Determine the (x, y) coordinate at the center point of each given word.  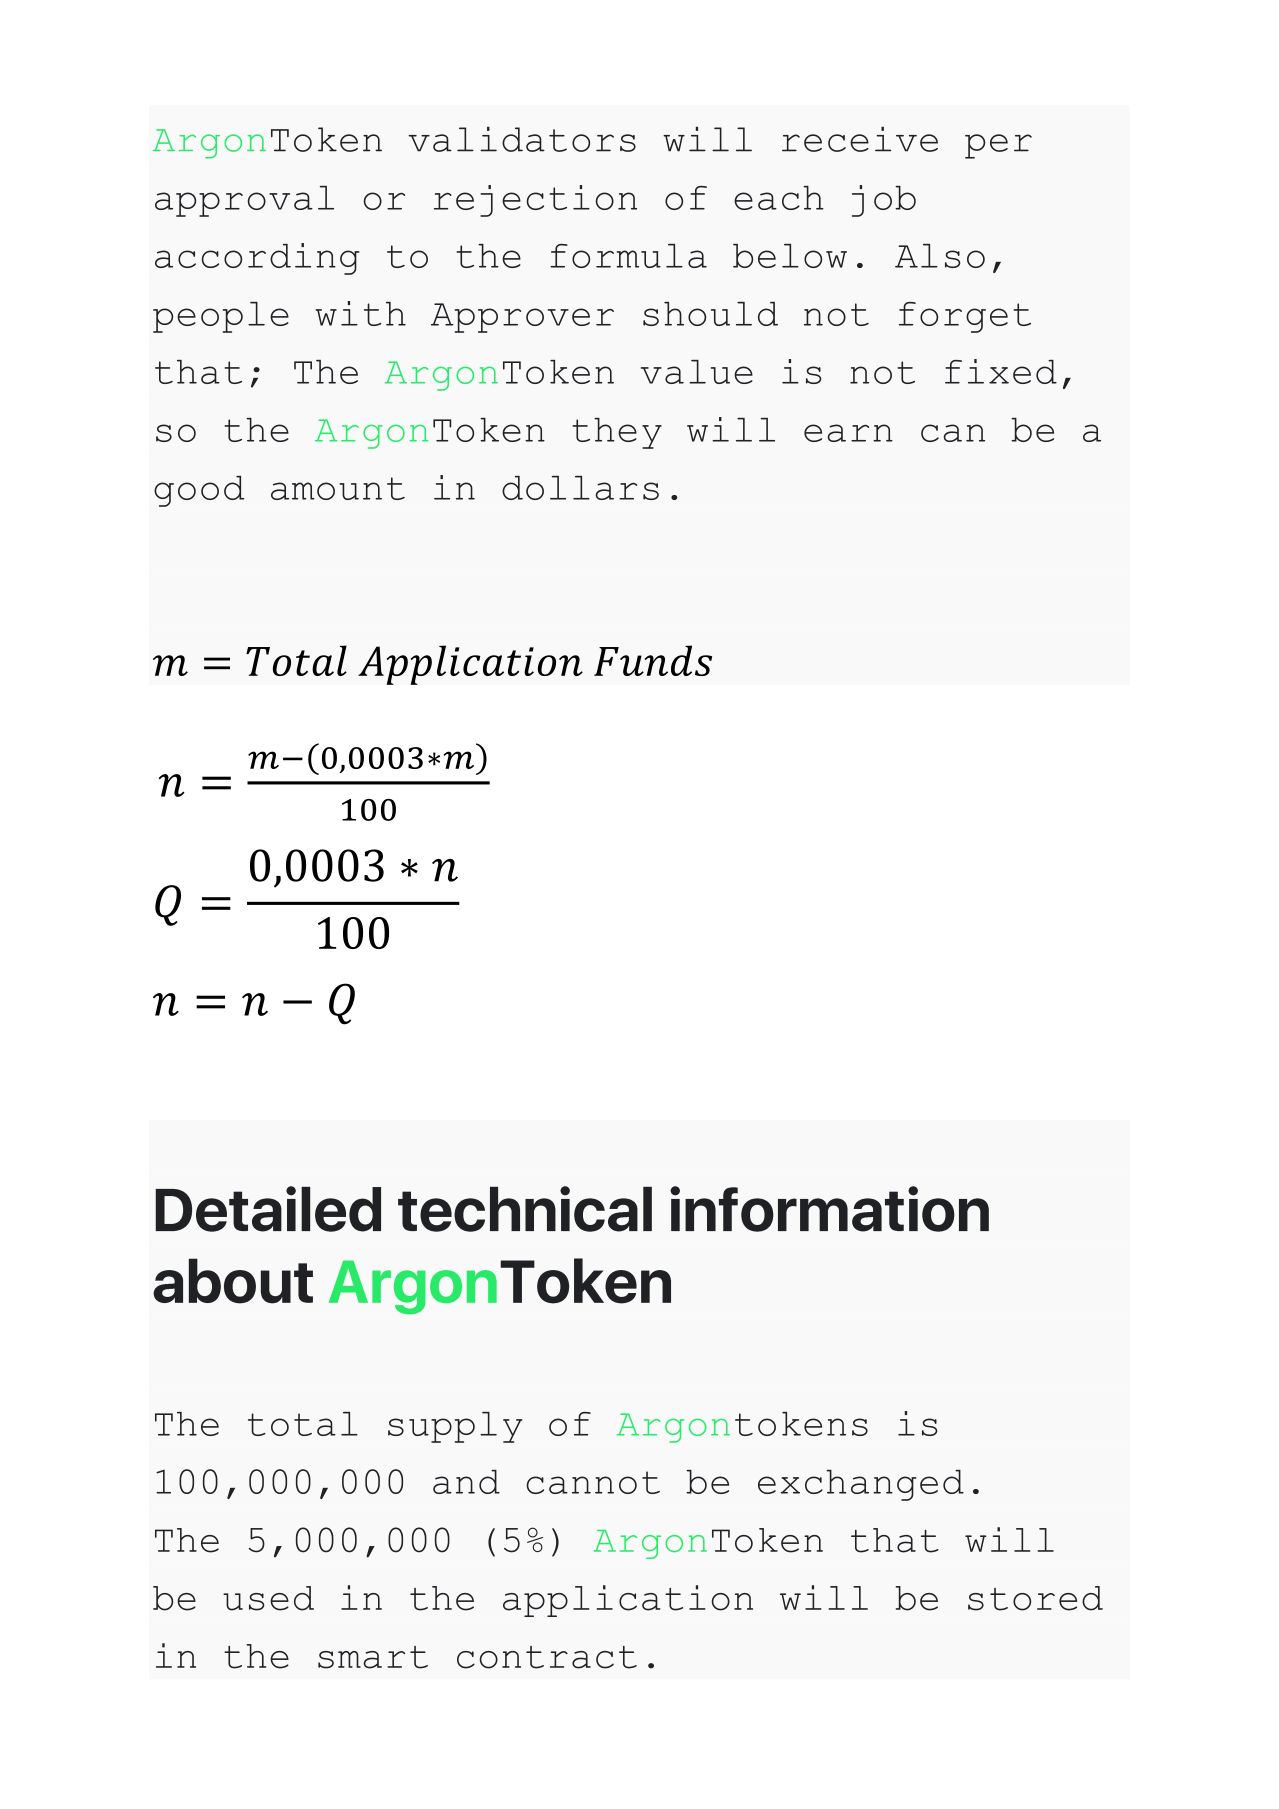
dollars (580, 488)
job (884, 201)
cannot (593, 1482)
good (199, 491)
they (617, 433)
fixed (1001, 371)
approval (244, 201)
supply (455, 1427)
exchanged (861, 1485)
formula (628, 256)
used (268, 1598)
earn (848, 433)
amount (338, 488)
